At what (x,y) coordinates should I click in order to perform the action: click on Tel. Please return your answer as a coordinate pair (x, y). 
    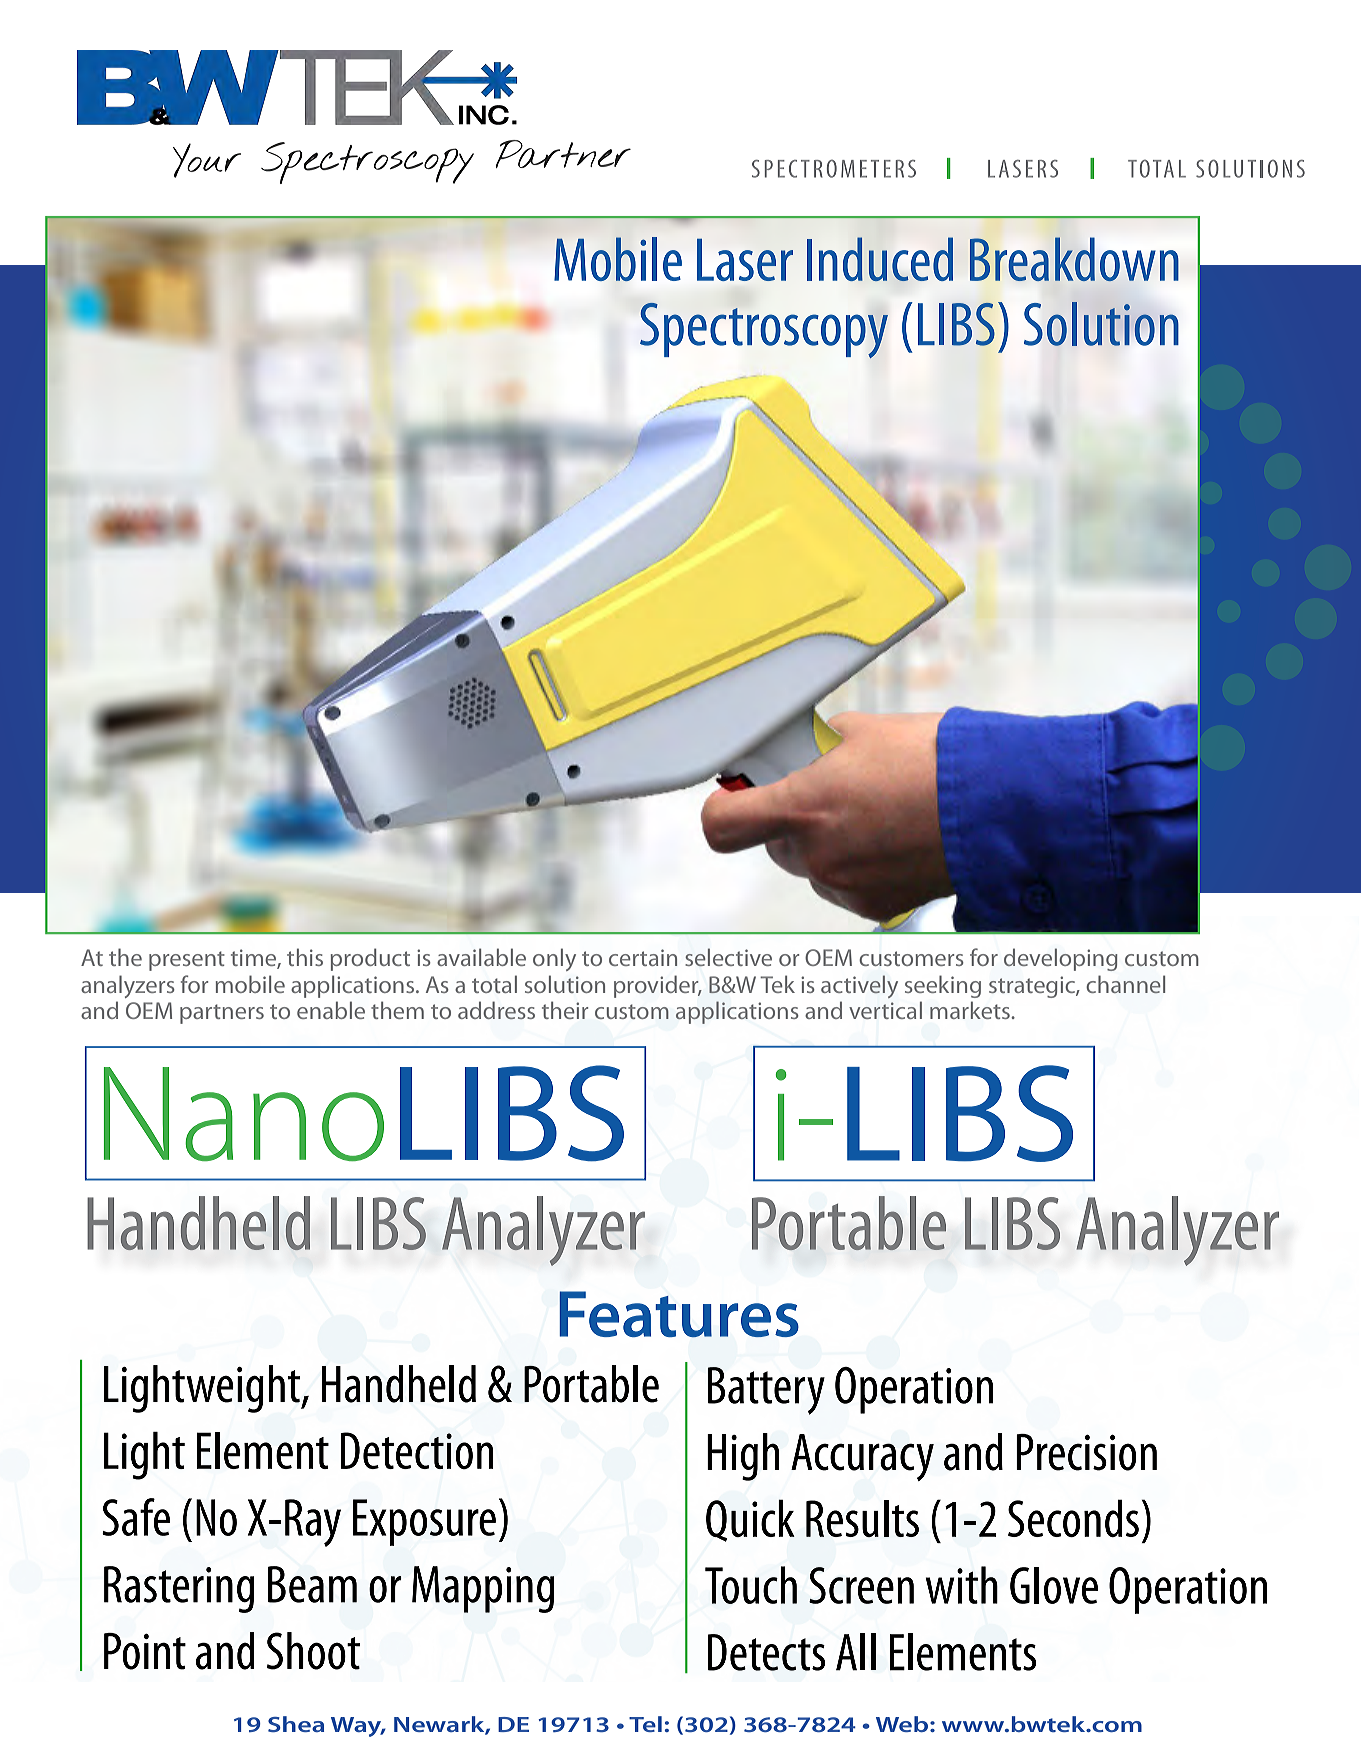
    Looking at the image, I should click on (645, 1724).
